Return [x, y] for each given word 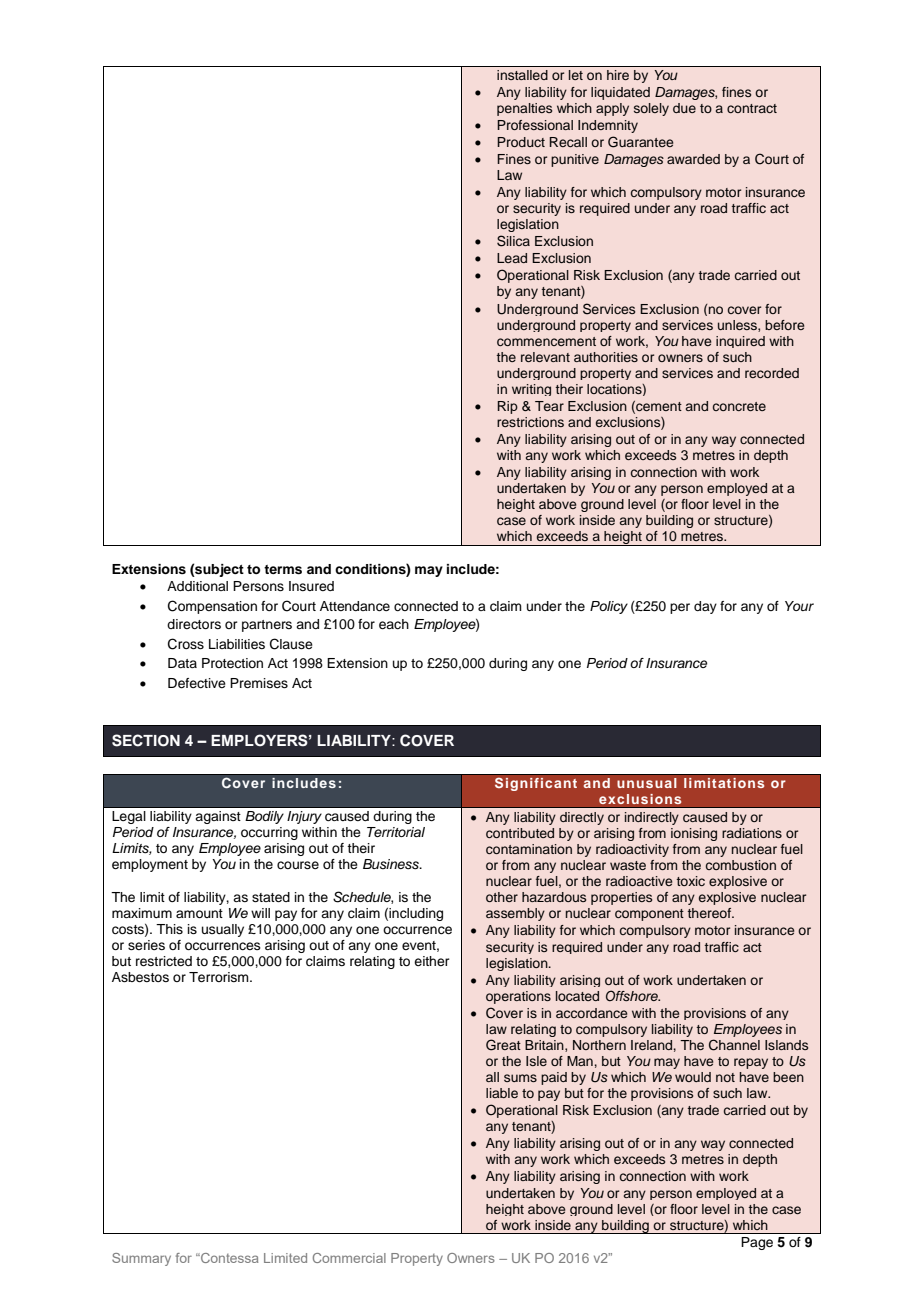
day [705, 607]
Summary [141, 1259]
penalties [524, 109]
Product [521, 142]
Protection [232, 663]
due [684, 108]
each [394, 624]
